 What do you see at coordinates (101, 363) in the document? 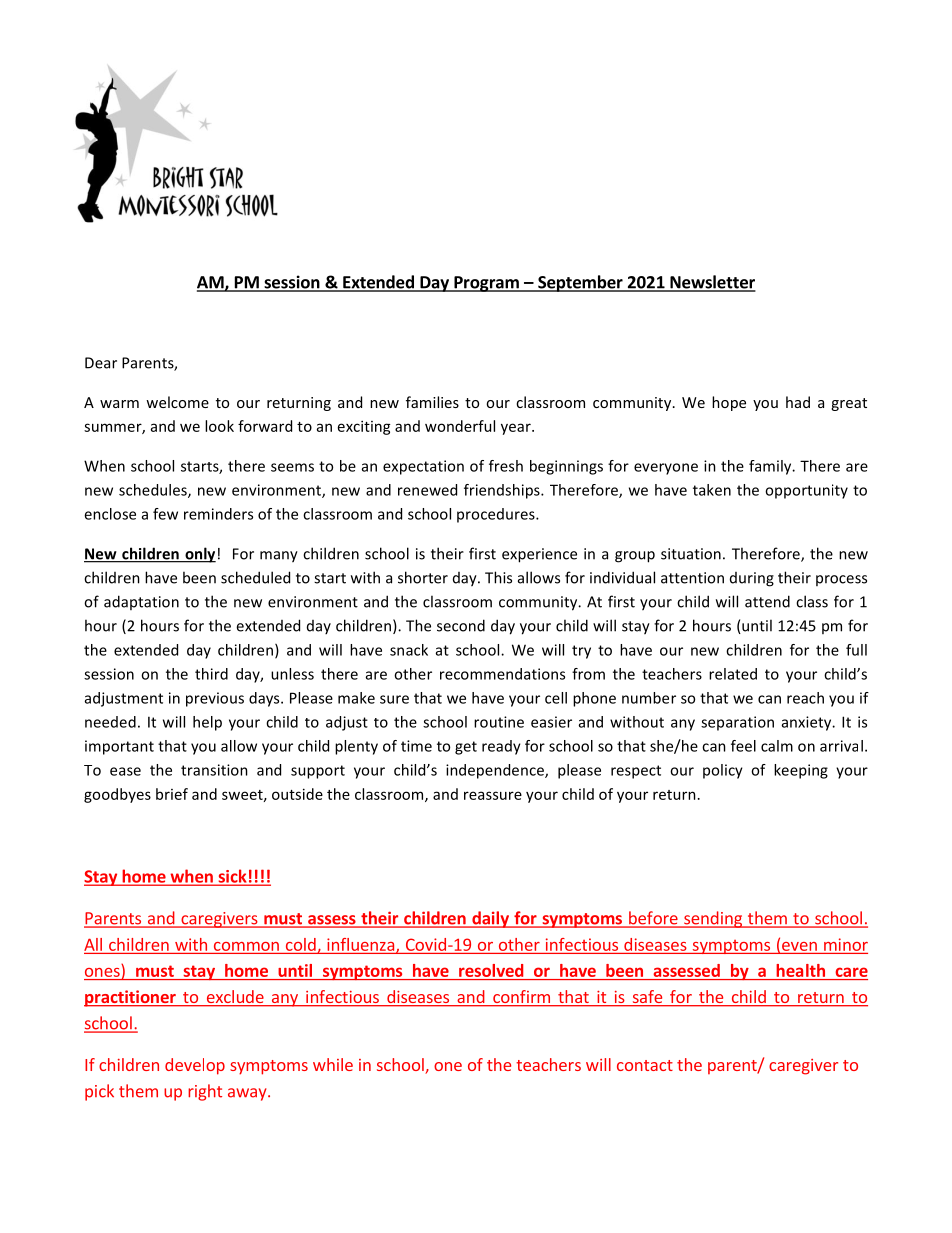
I see `Dear` at bounding box center [101, 363].
